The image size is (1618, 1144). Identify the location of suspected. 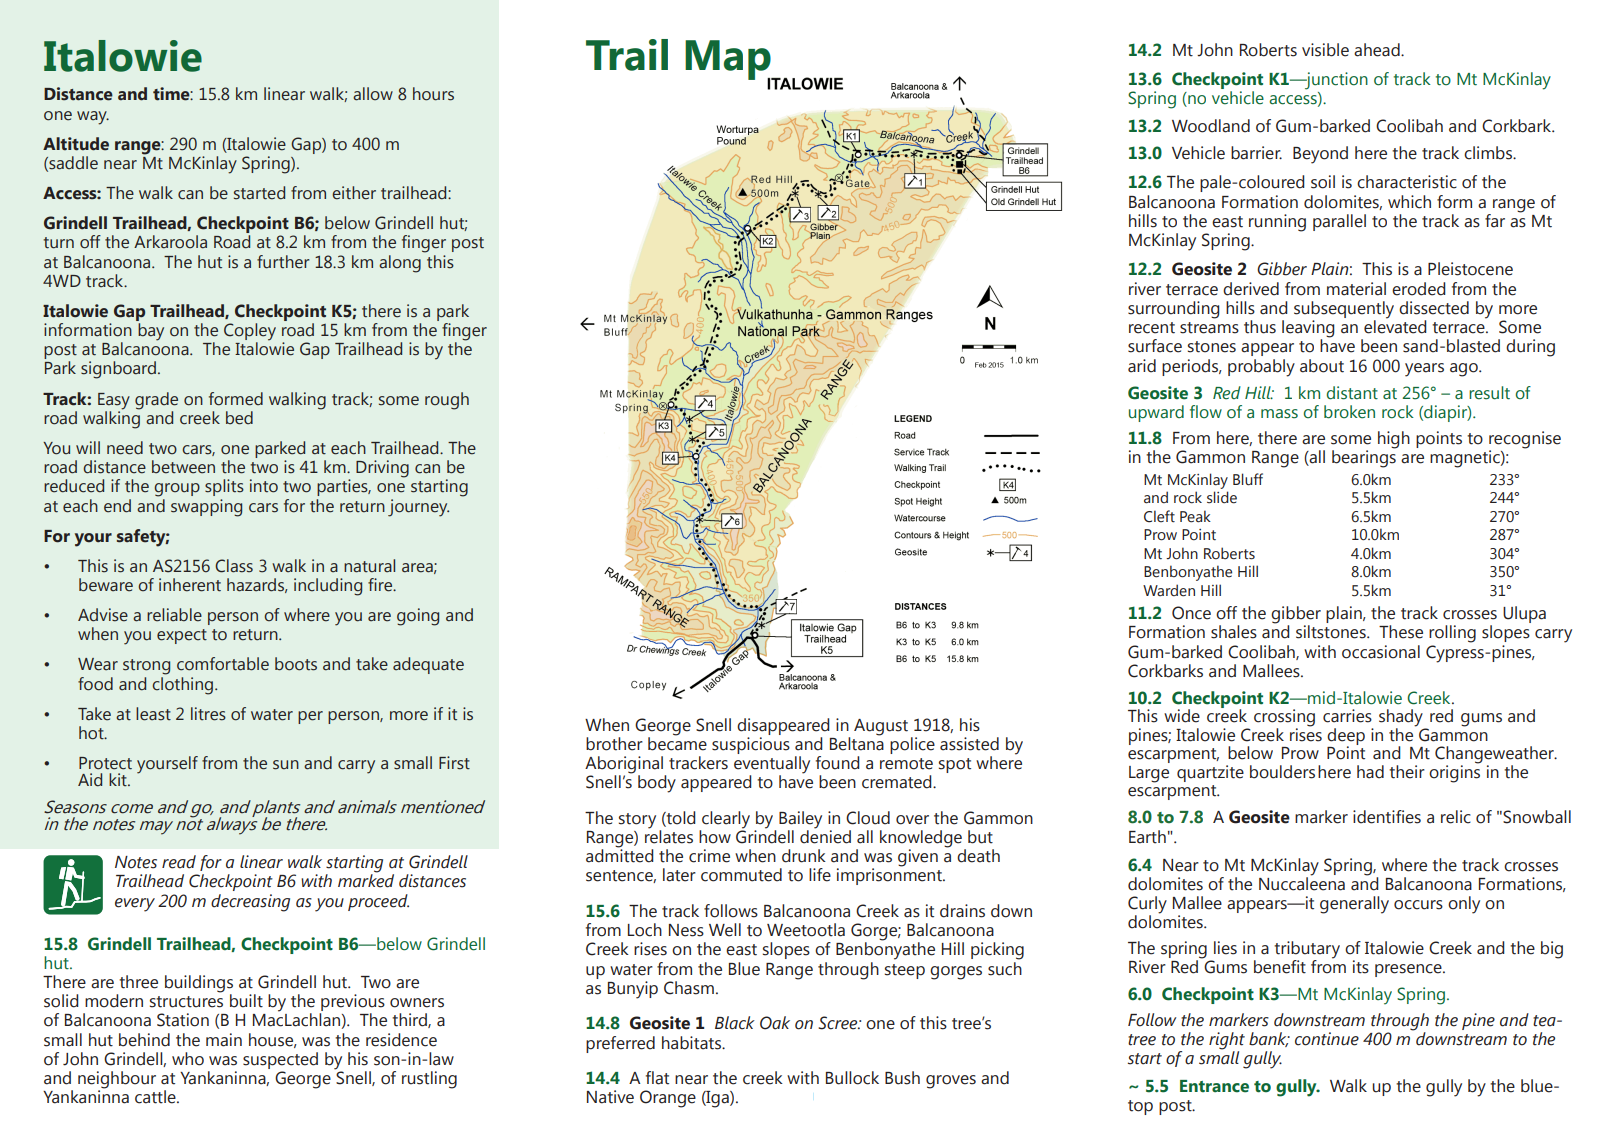
(280, 1060).
